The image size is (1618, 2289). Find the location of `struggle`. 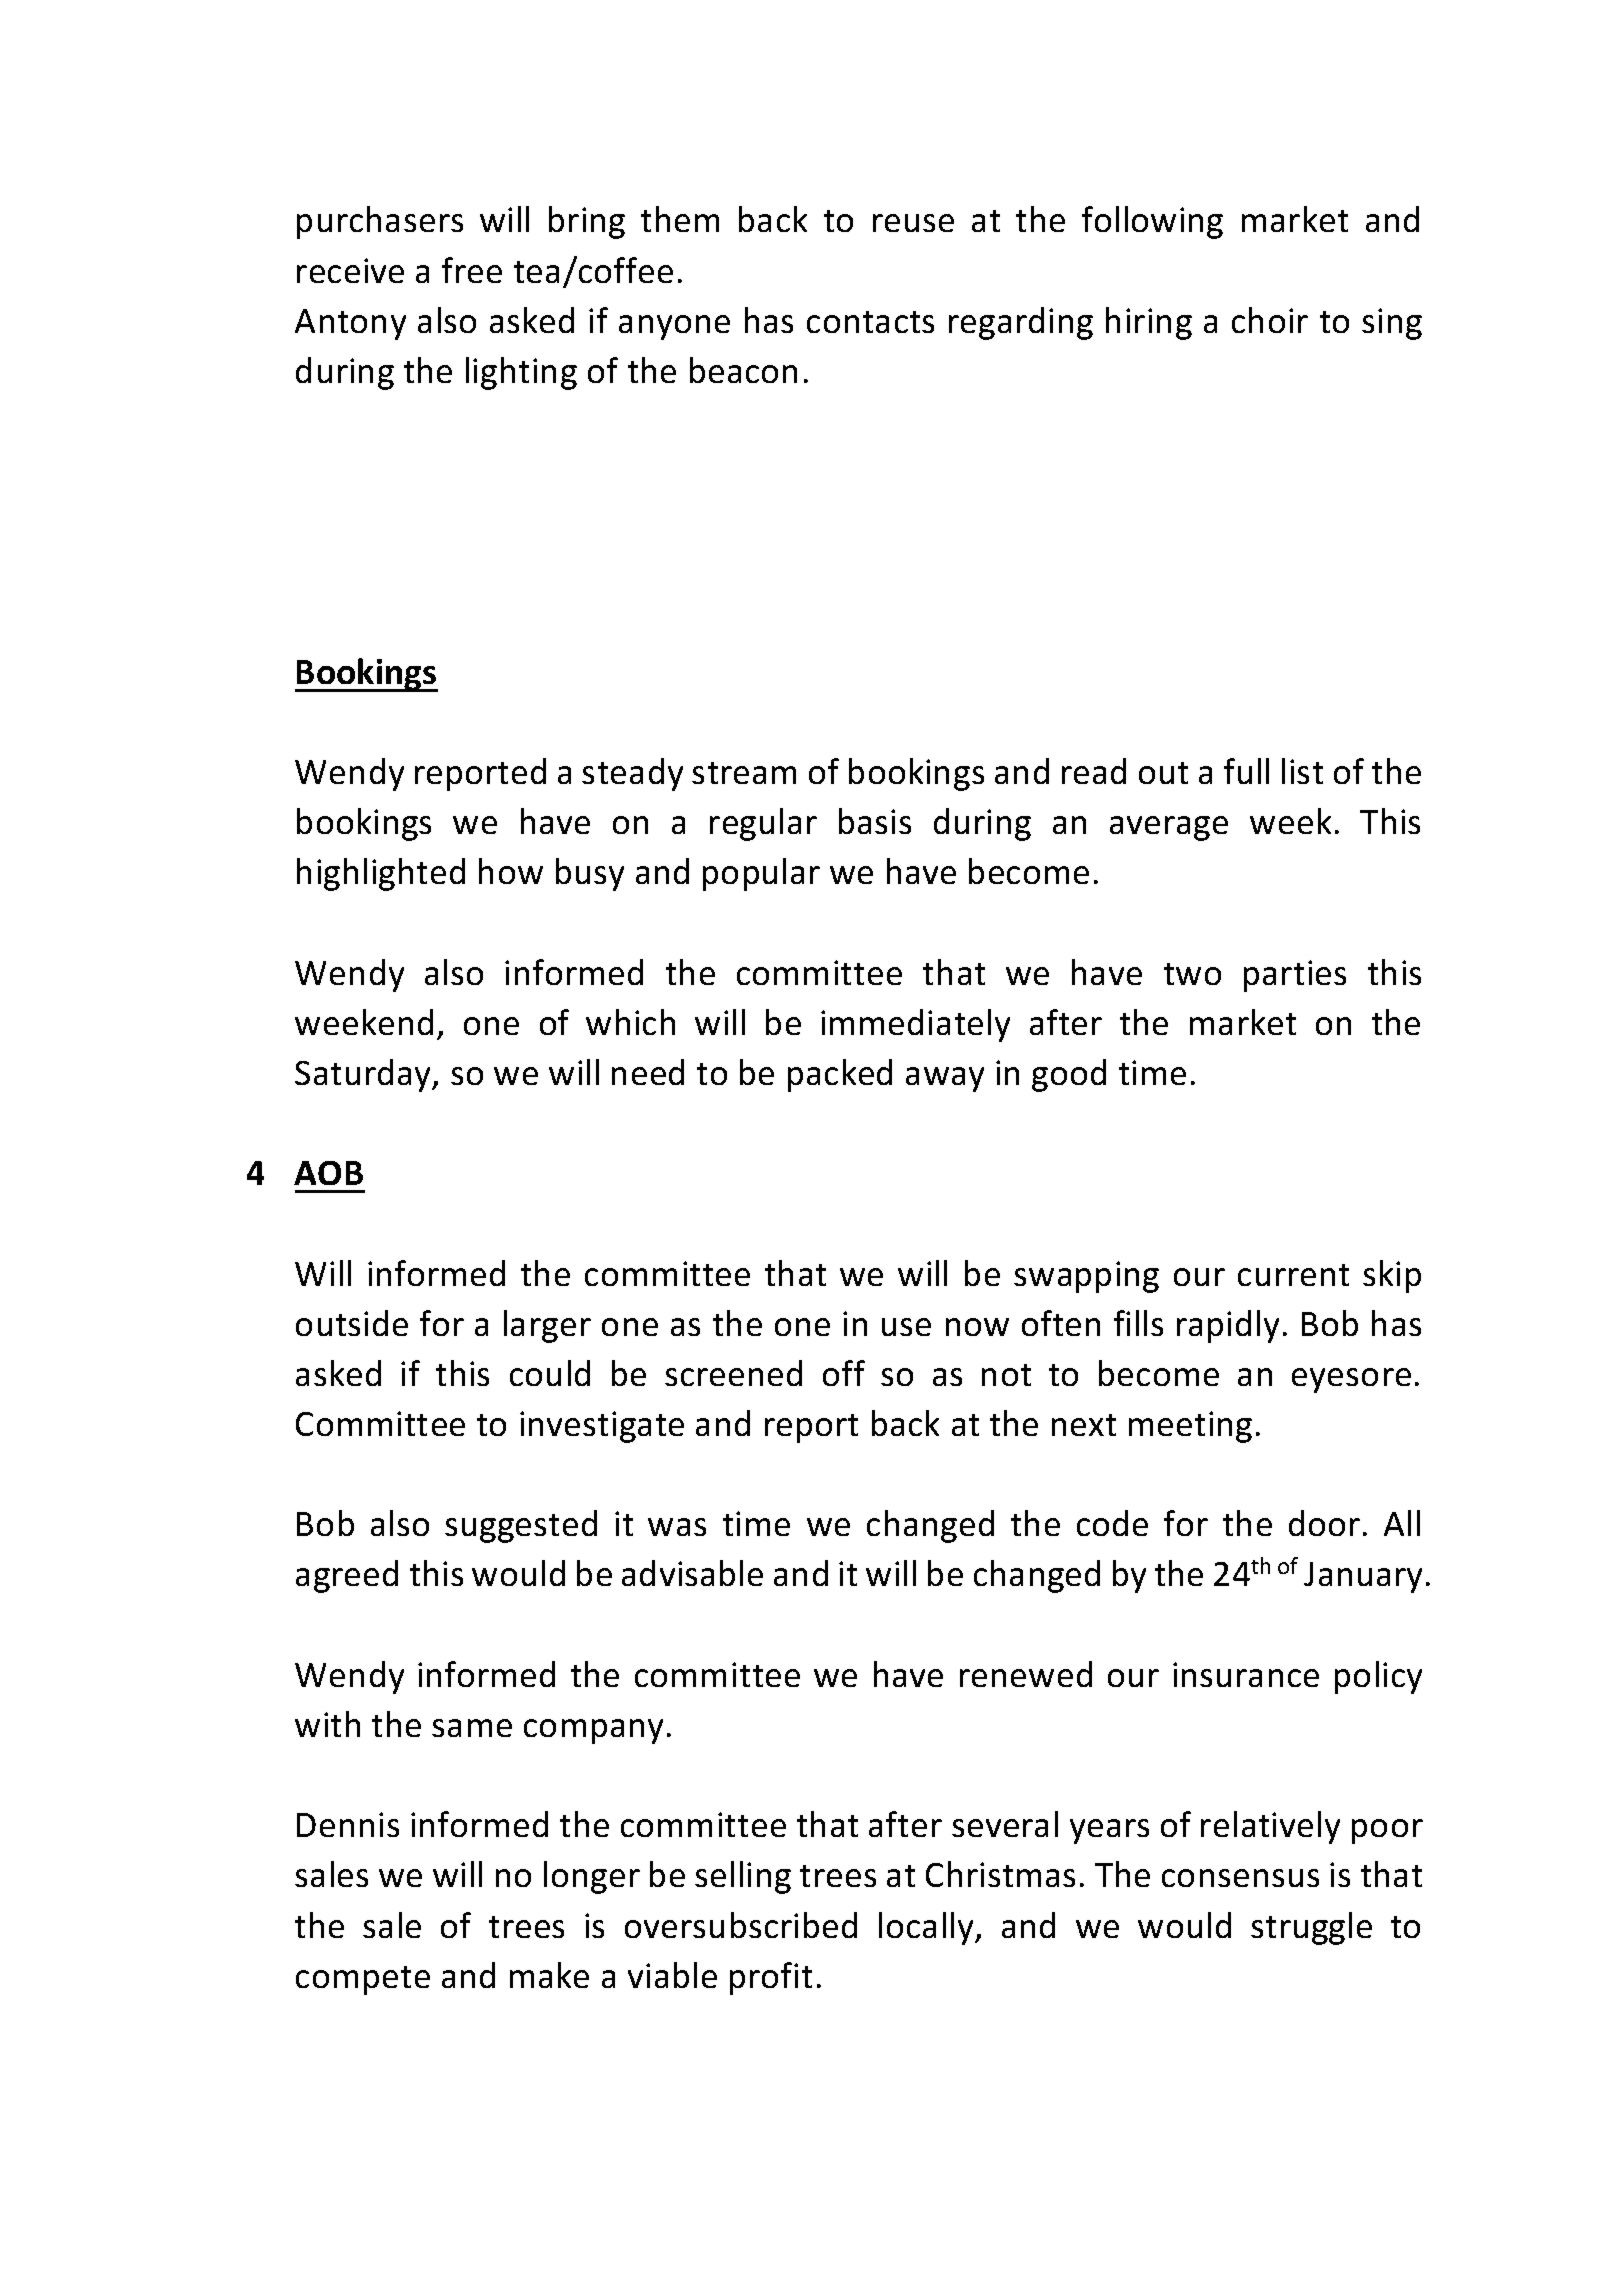

struggle is located at coordinates (1311, 1928).
